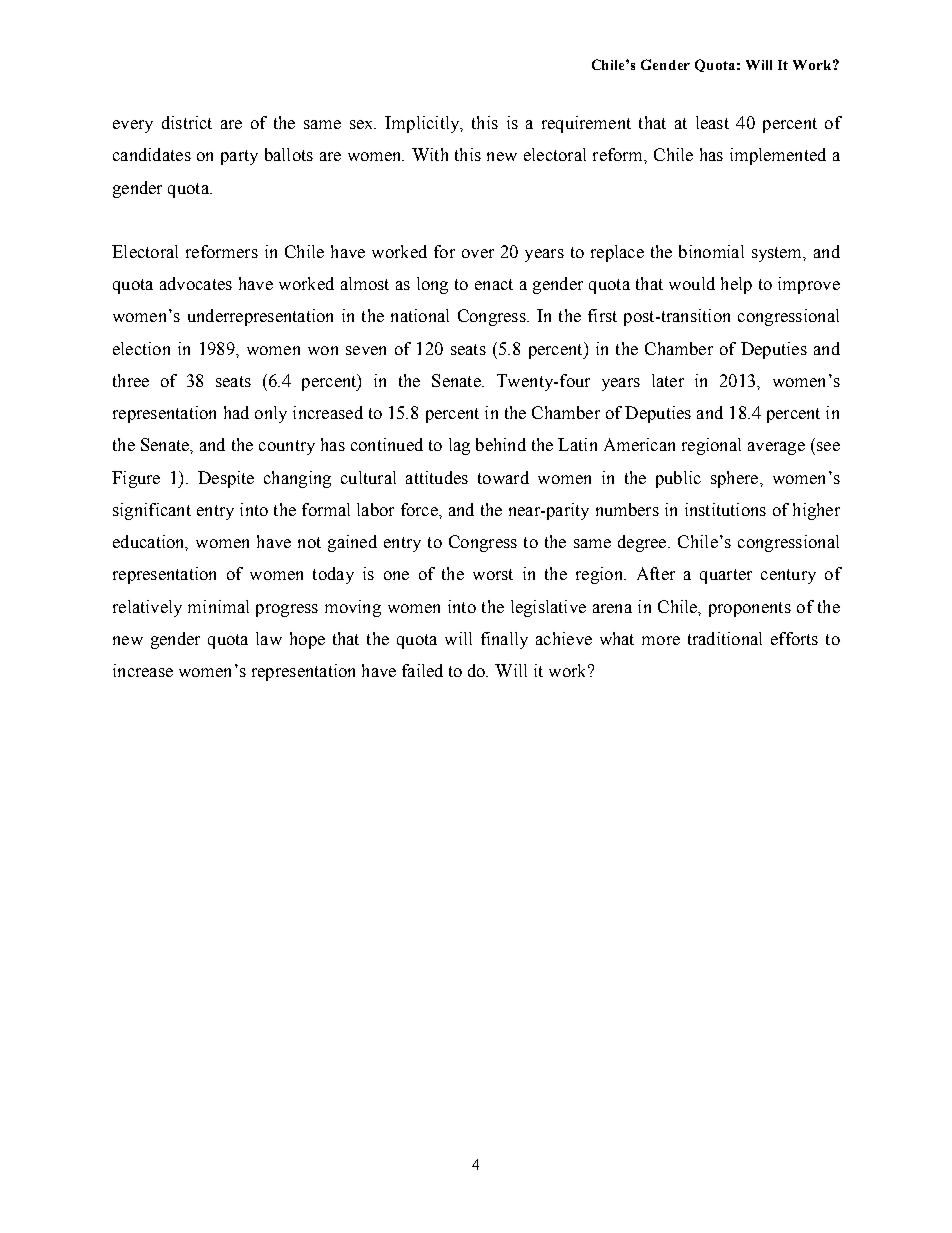 The width and height of the document is (952, 1233). Describe the element at coordinates (430, 154) in the document. I see `With` at that location.
